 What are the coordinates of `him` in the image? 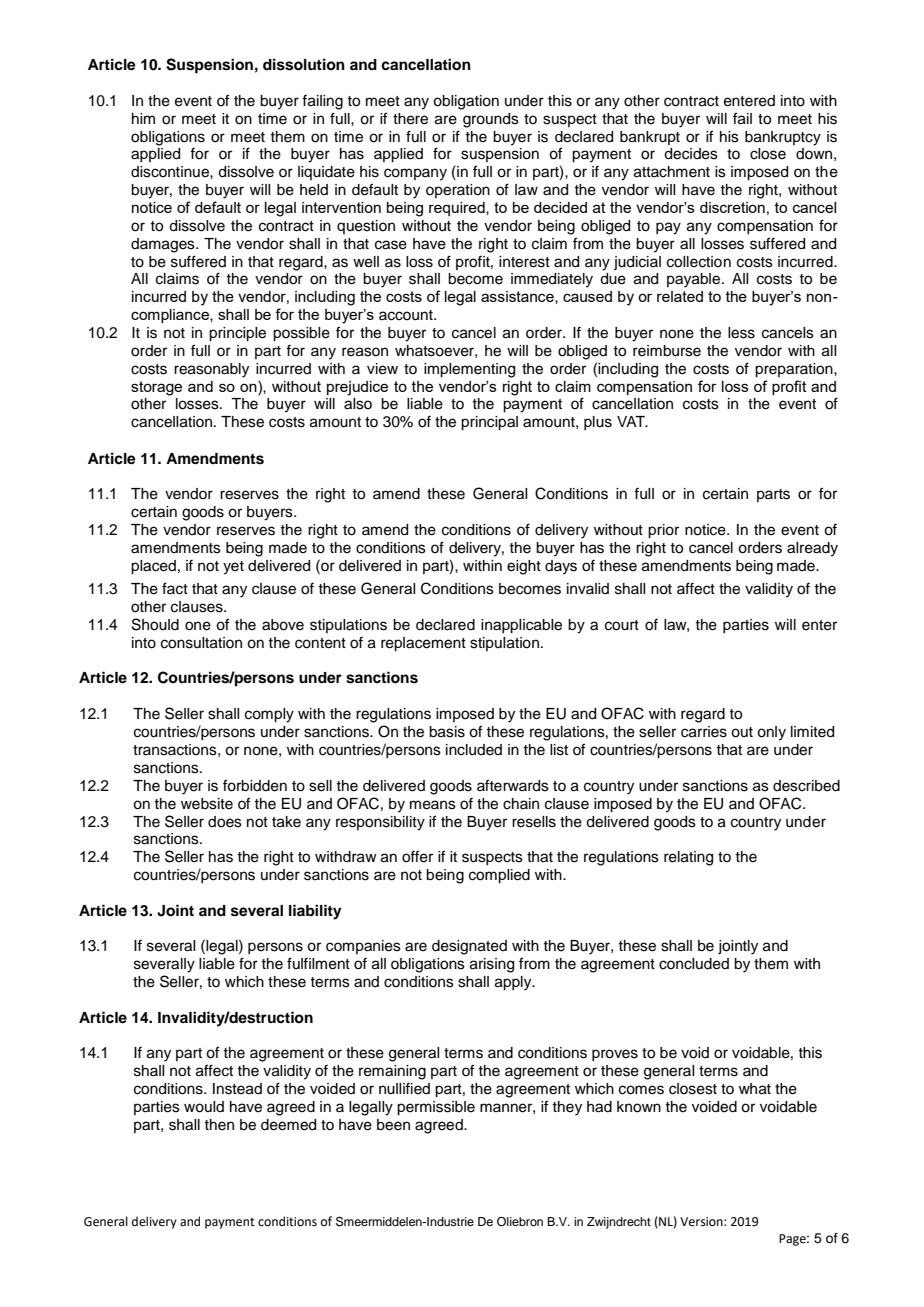 It's located at (143, 118).
